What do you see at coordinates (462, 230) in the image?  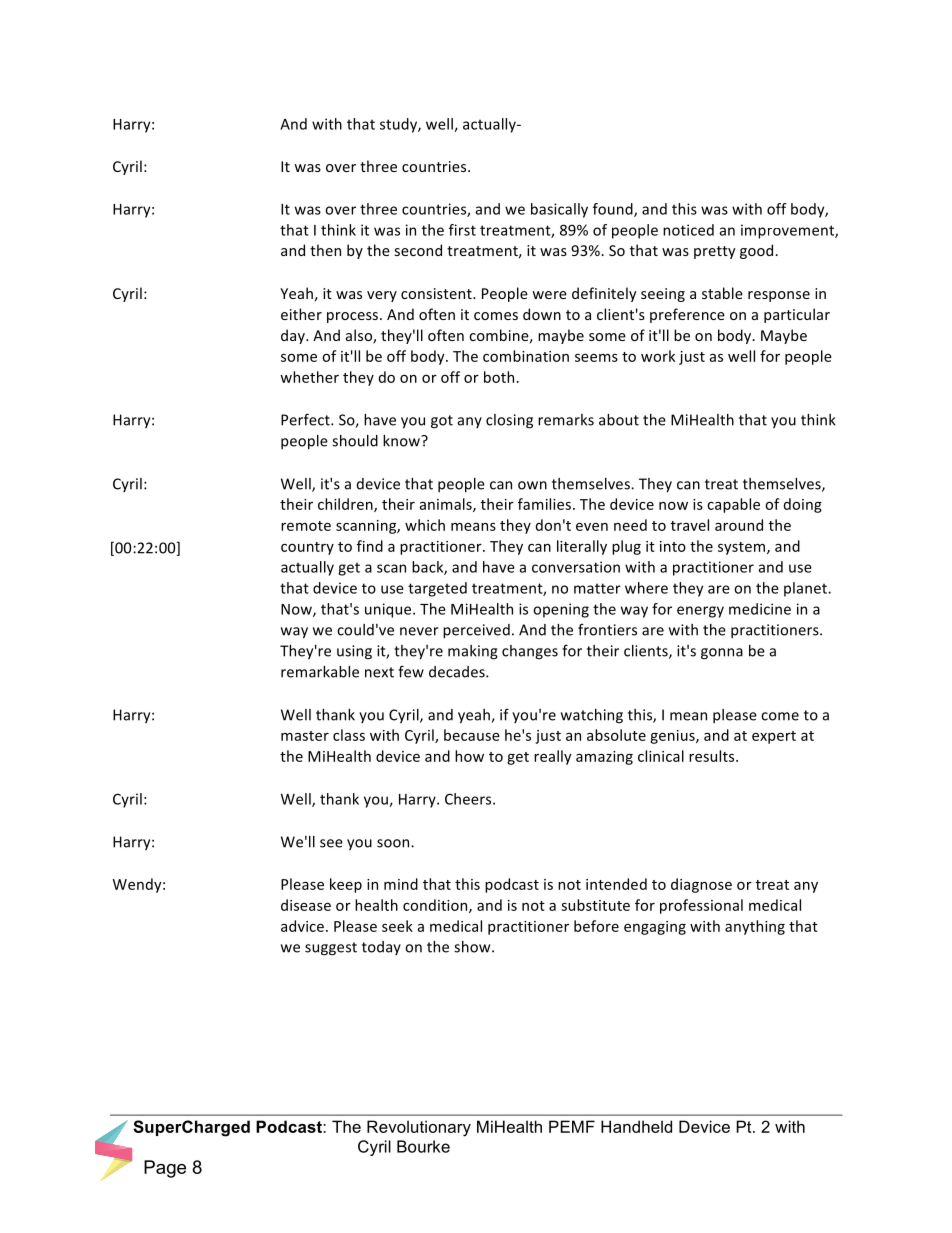 I see `first` at bounding box center [462, 230].
